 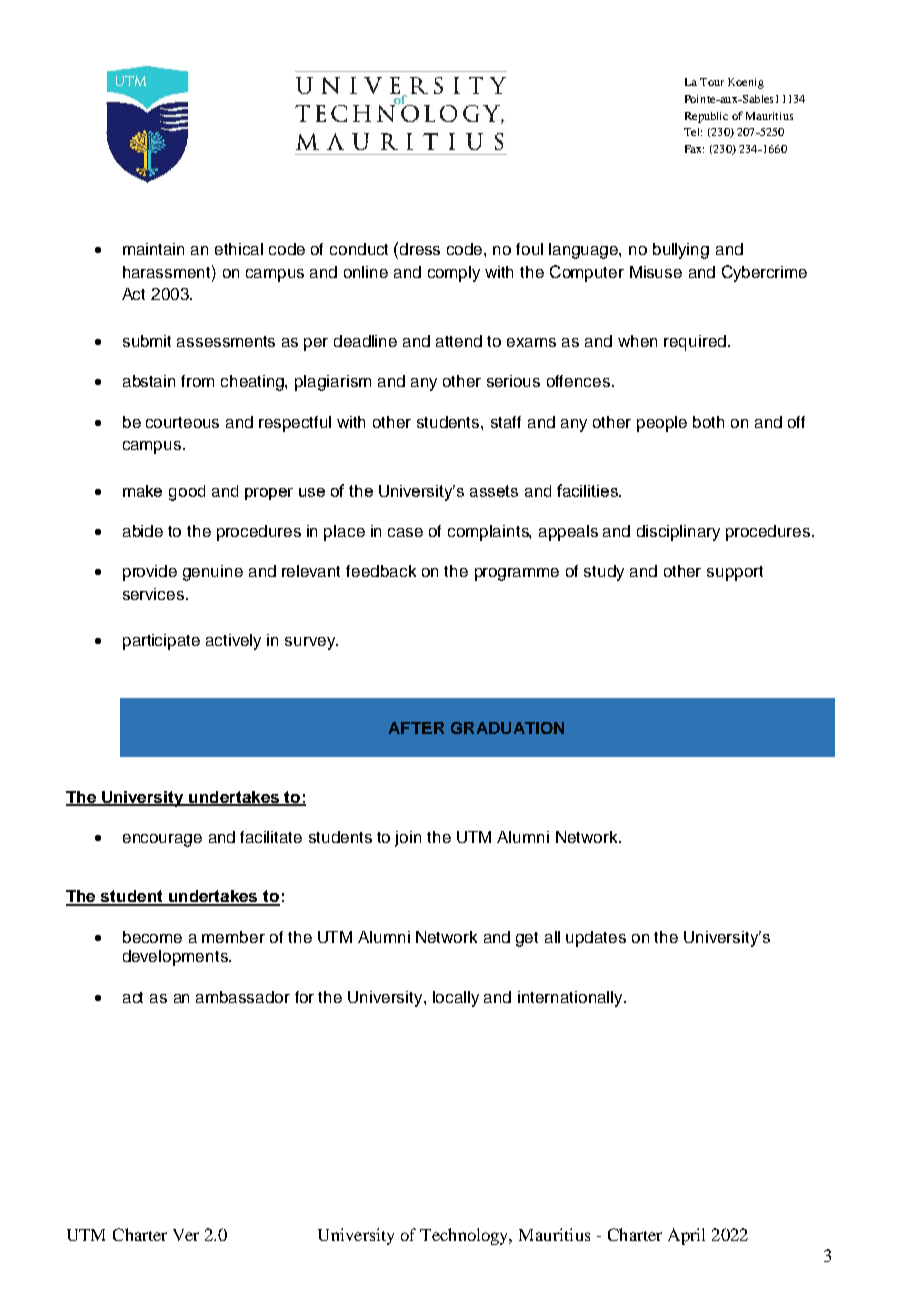 What do you see at coordinates (706, 117) in the page?
I see `Republic` at bounding box center [706, 117].
